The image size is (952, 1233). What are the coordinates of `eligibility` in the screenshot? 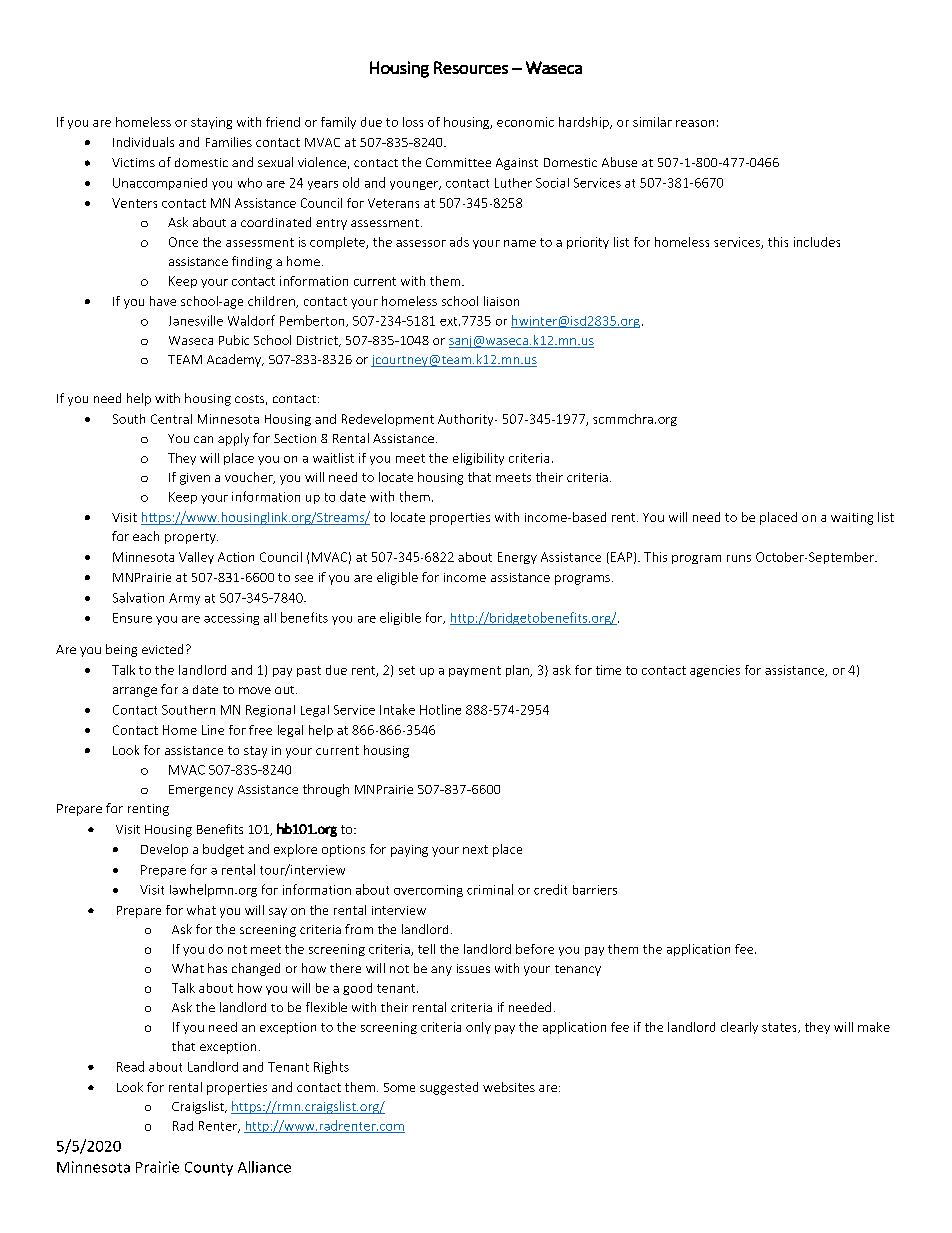 It's located at (478, 459).
